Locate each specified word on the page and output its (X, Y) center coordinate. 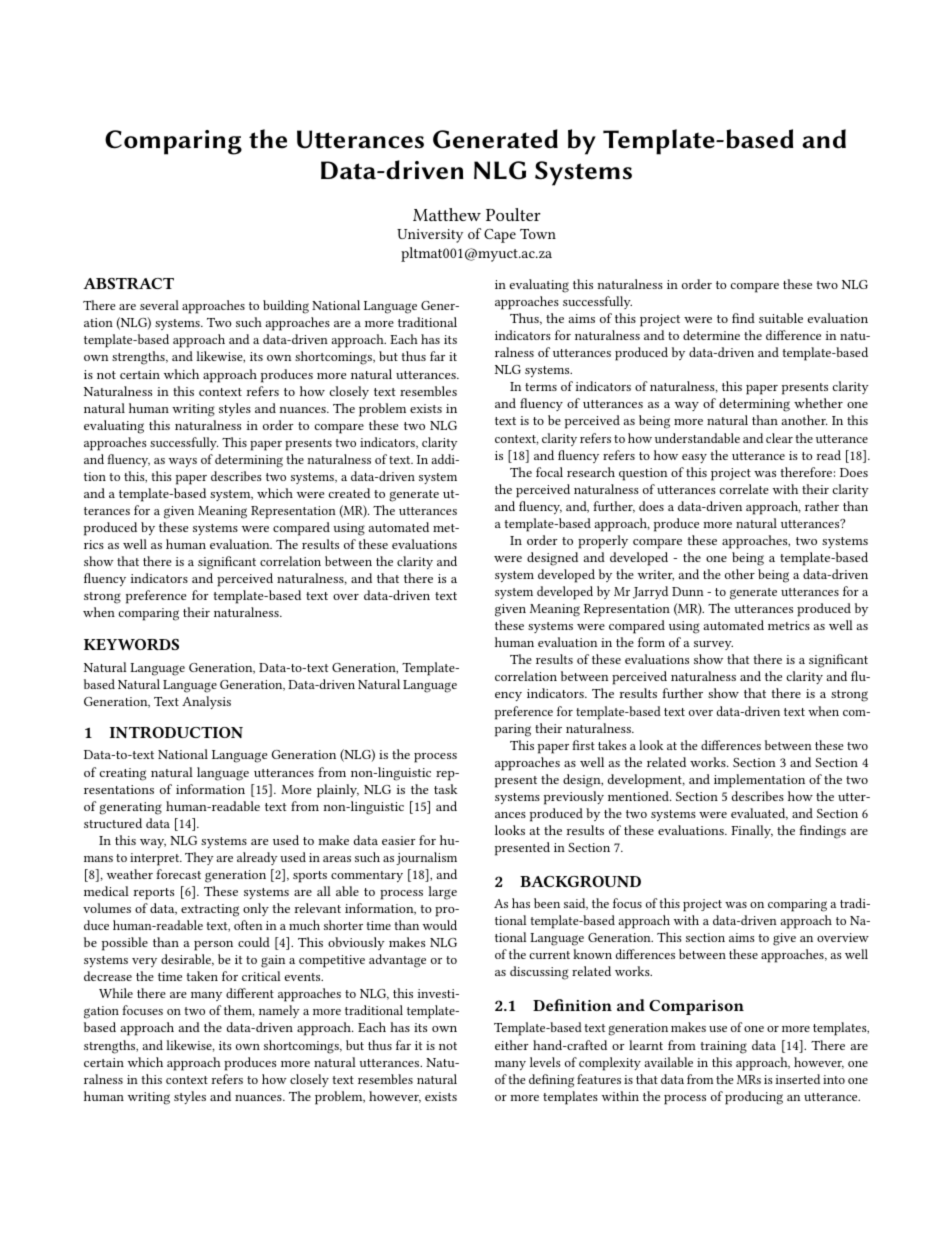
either (512, 1045)
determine (711, 335)
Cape (500, 236)
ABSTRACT (128, 283)
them (239, 1011)
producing (754, 1098)
